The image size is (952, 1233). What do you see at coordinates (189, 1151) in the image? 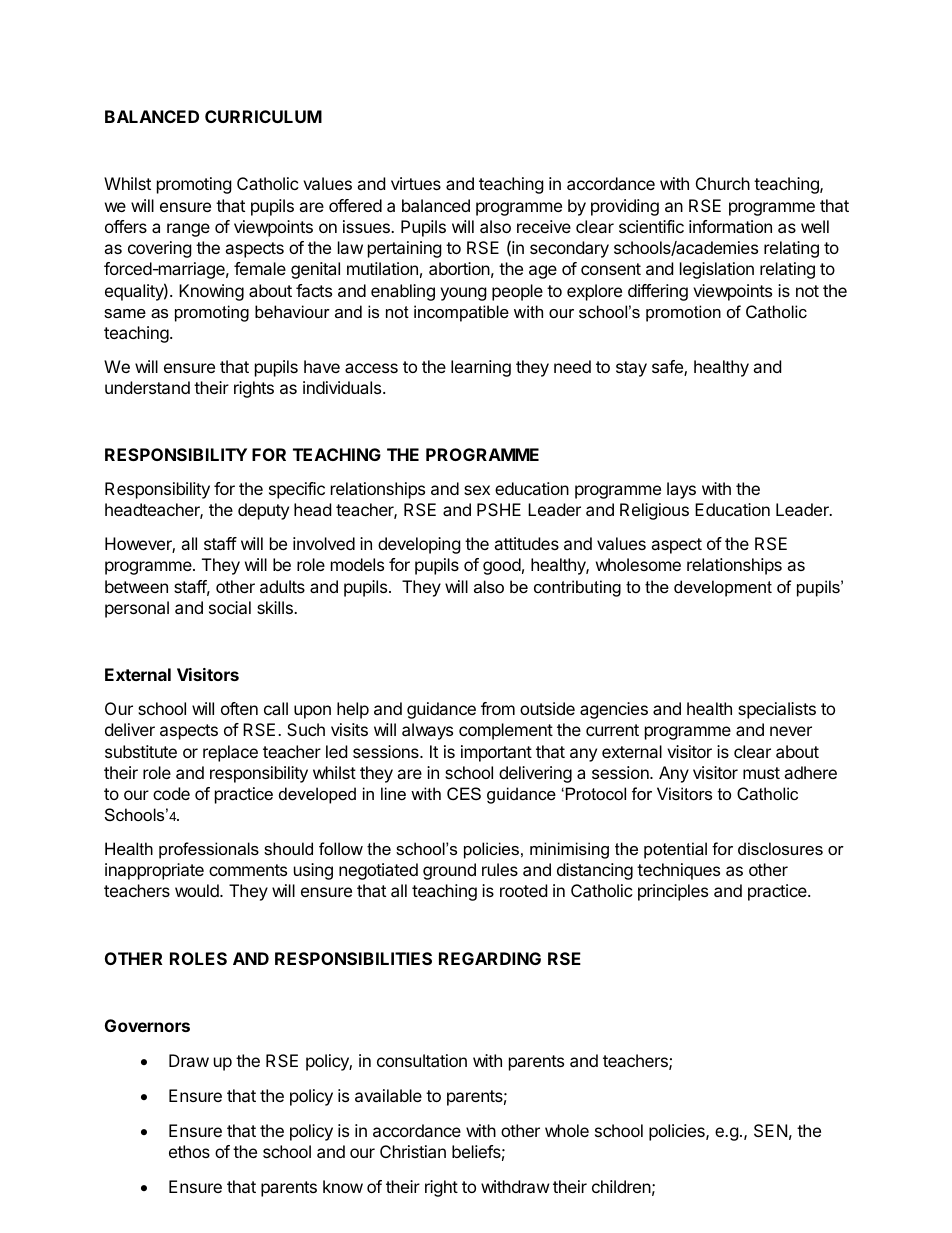
I see `ethos` at bounding box center [189, 1151].
